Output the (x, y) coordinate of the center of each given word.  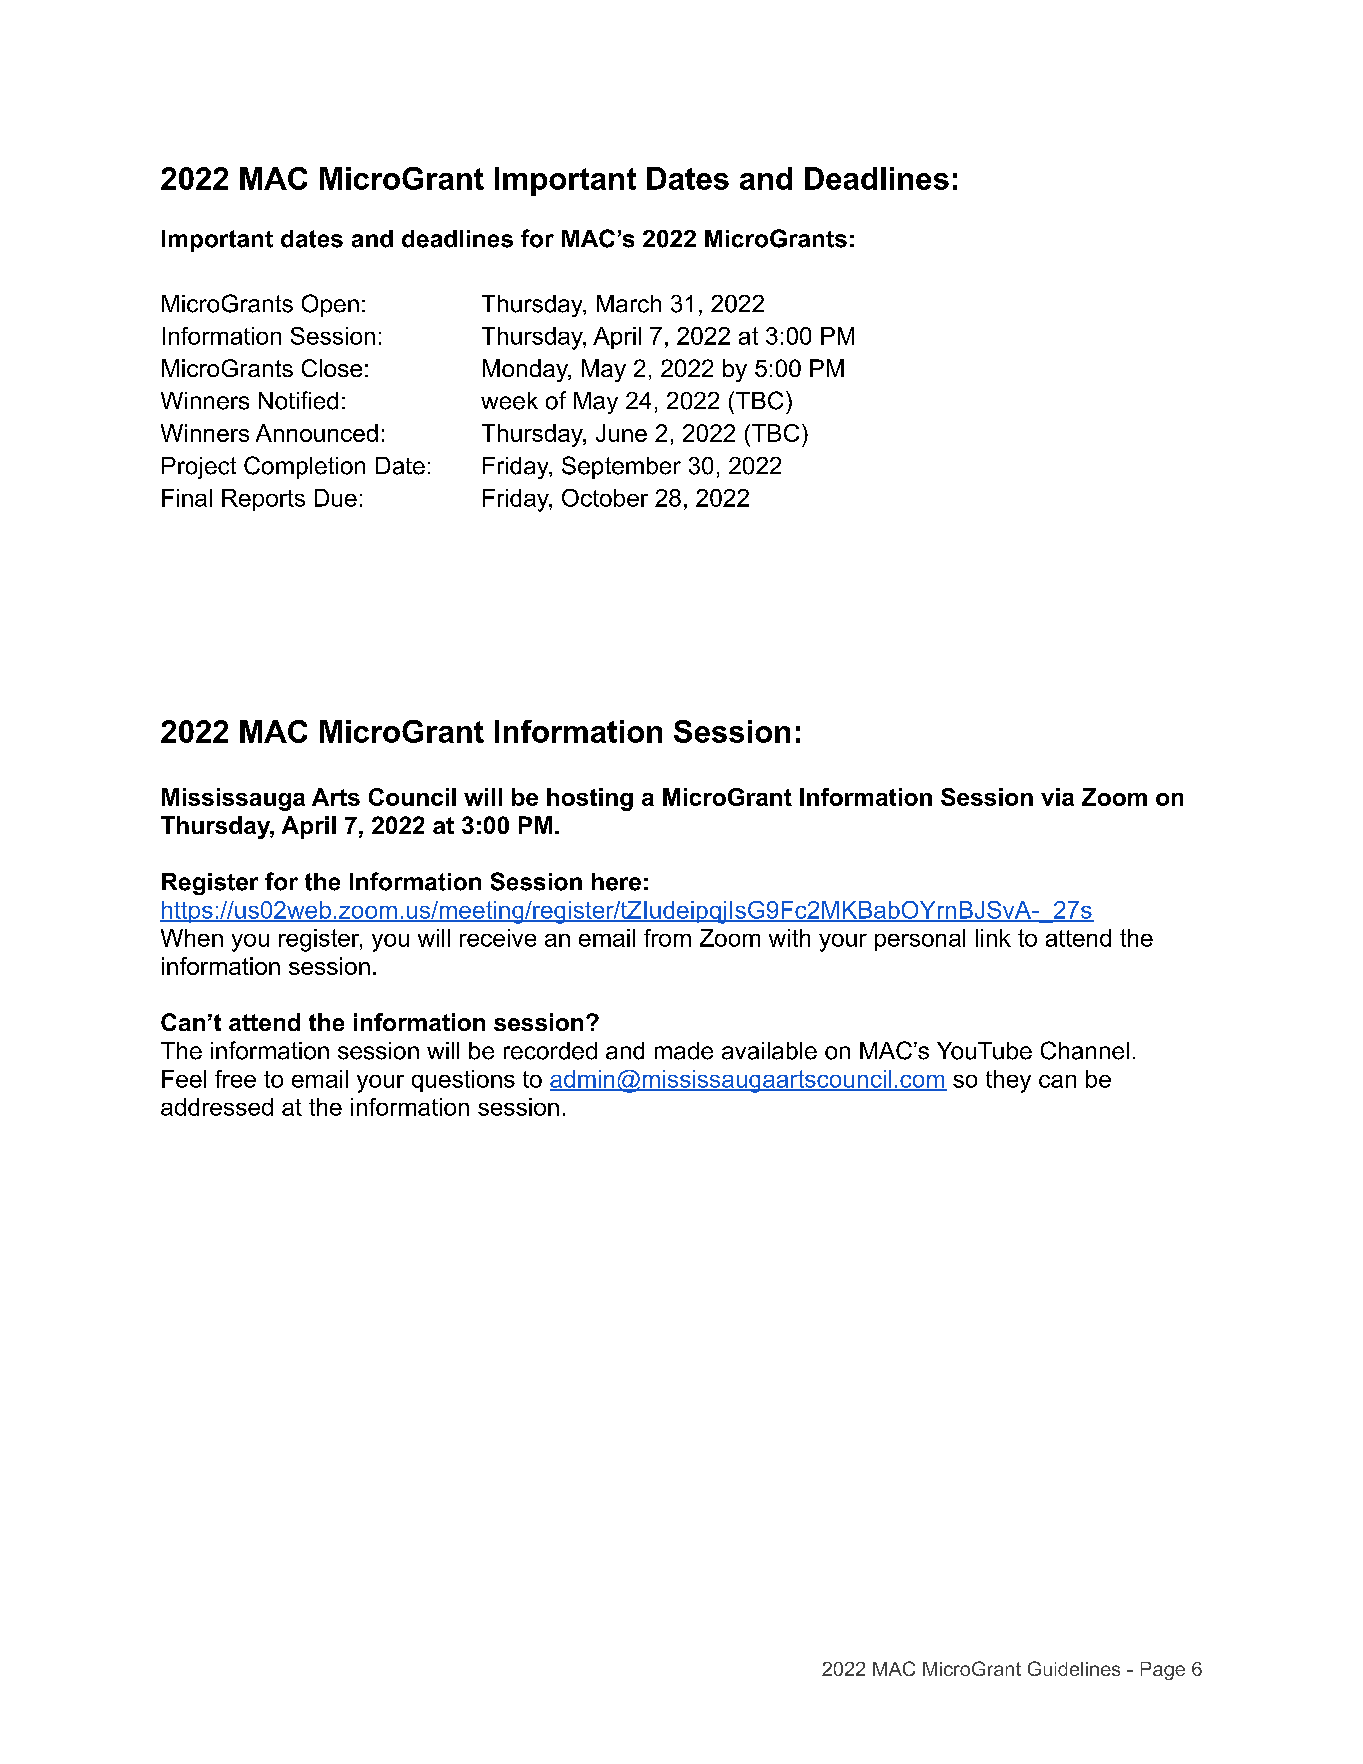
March (629, 304)
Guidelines (1074, 1668)
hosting (590, 799)
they (1008, 1081)
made (684, 1051)
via (1057, 797)
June (621, 433)
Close (332, 368)
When (192, 938)
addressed (217, 1107)
